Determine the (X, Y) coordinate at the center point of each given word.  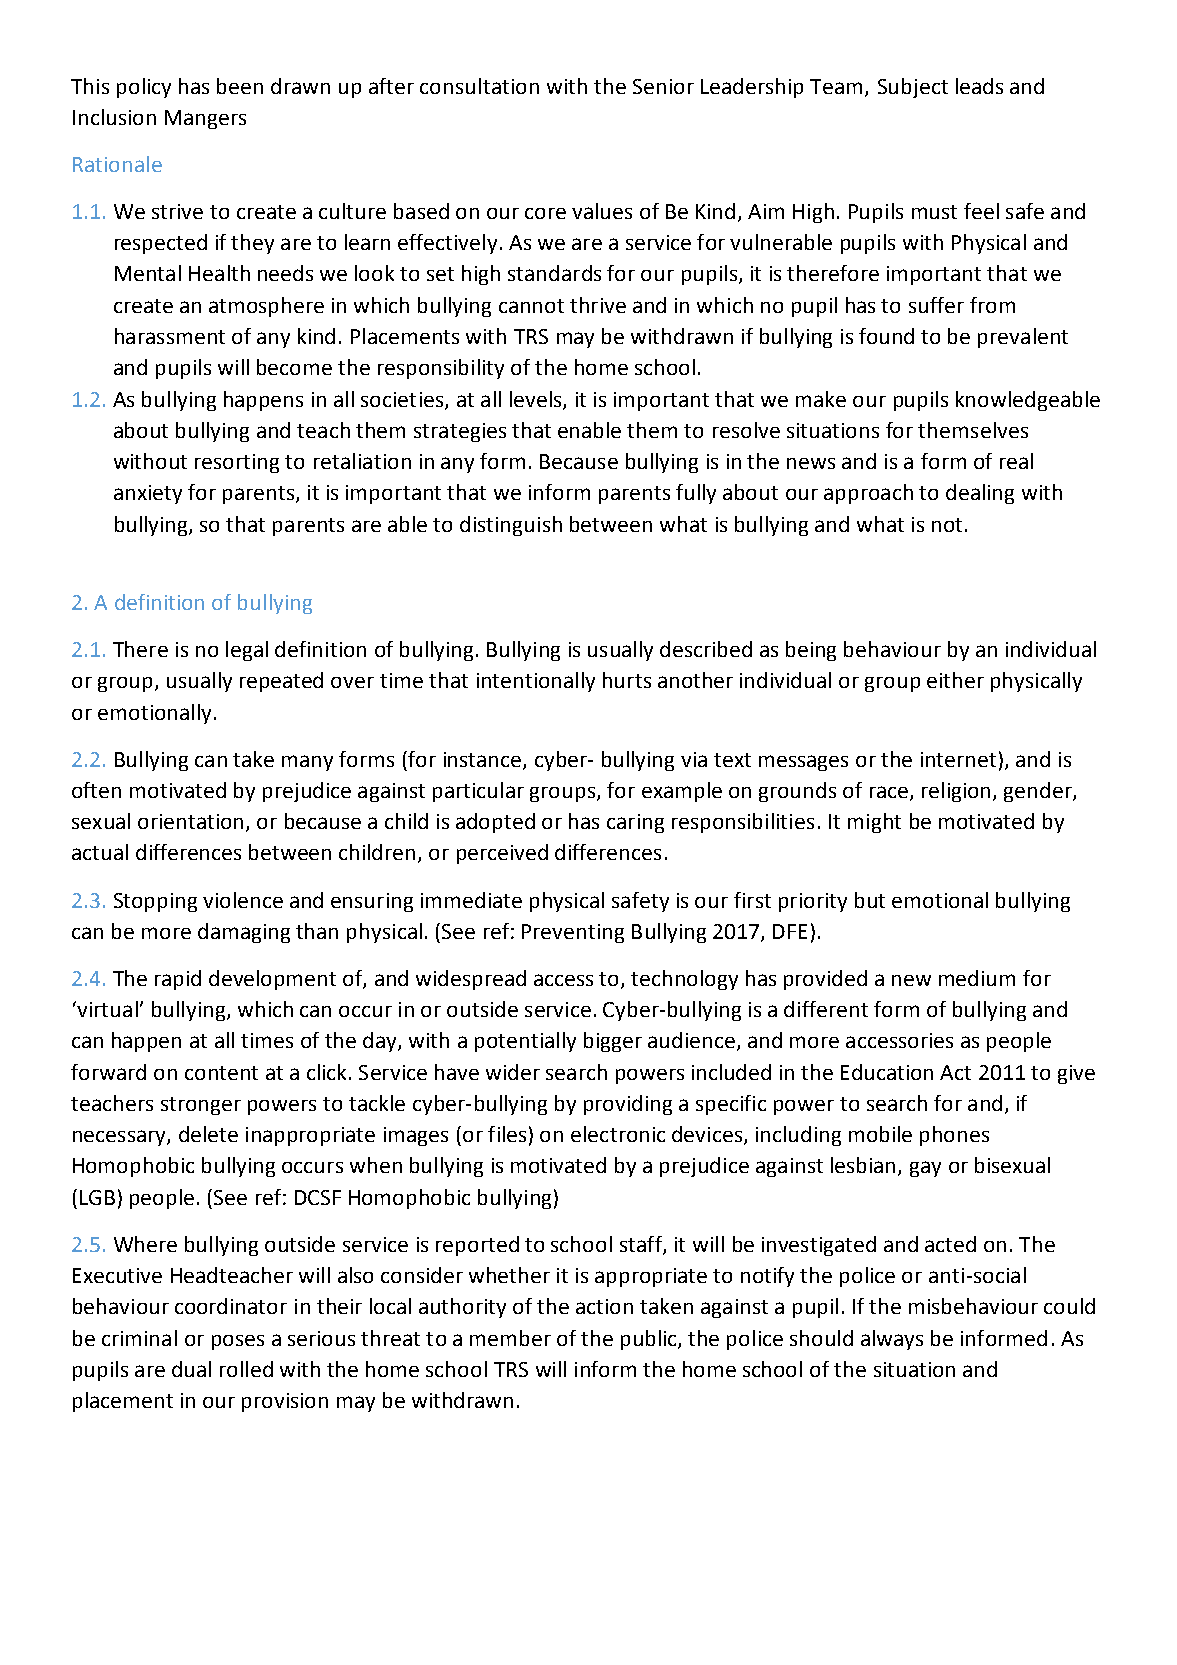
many (307, 763)
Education (887, 1072)
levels (537, 400)
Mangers (205, 119)
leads (979, 86)
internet (958, 759)
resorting (237, 463)
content (221, 1073)
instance (484, 760)
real (1016, 461)
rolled (246, 1369)
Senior (663, 86)
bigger (613, 1042)
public (650, 1340)
